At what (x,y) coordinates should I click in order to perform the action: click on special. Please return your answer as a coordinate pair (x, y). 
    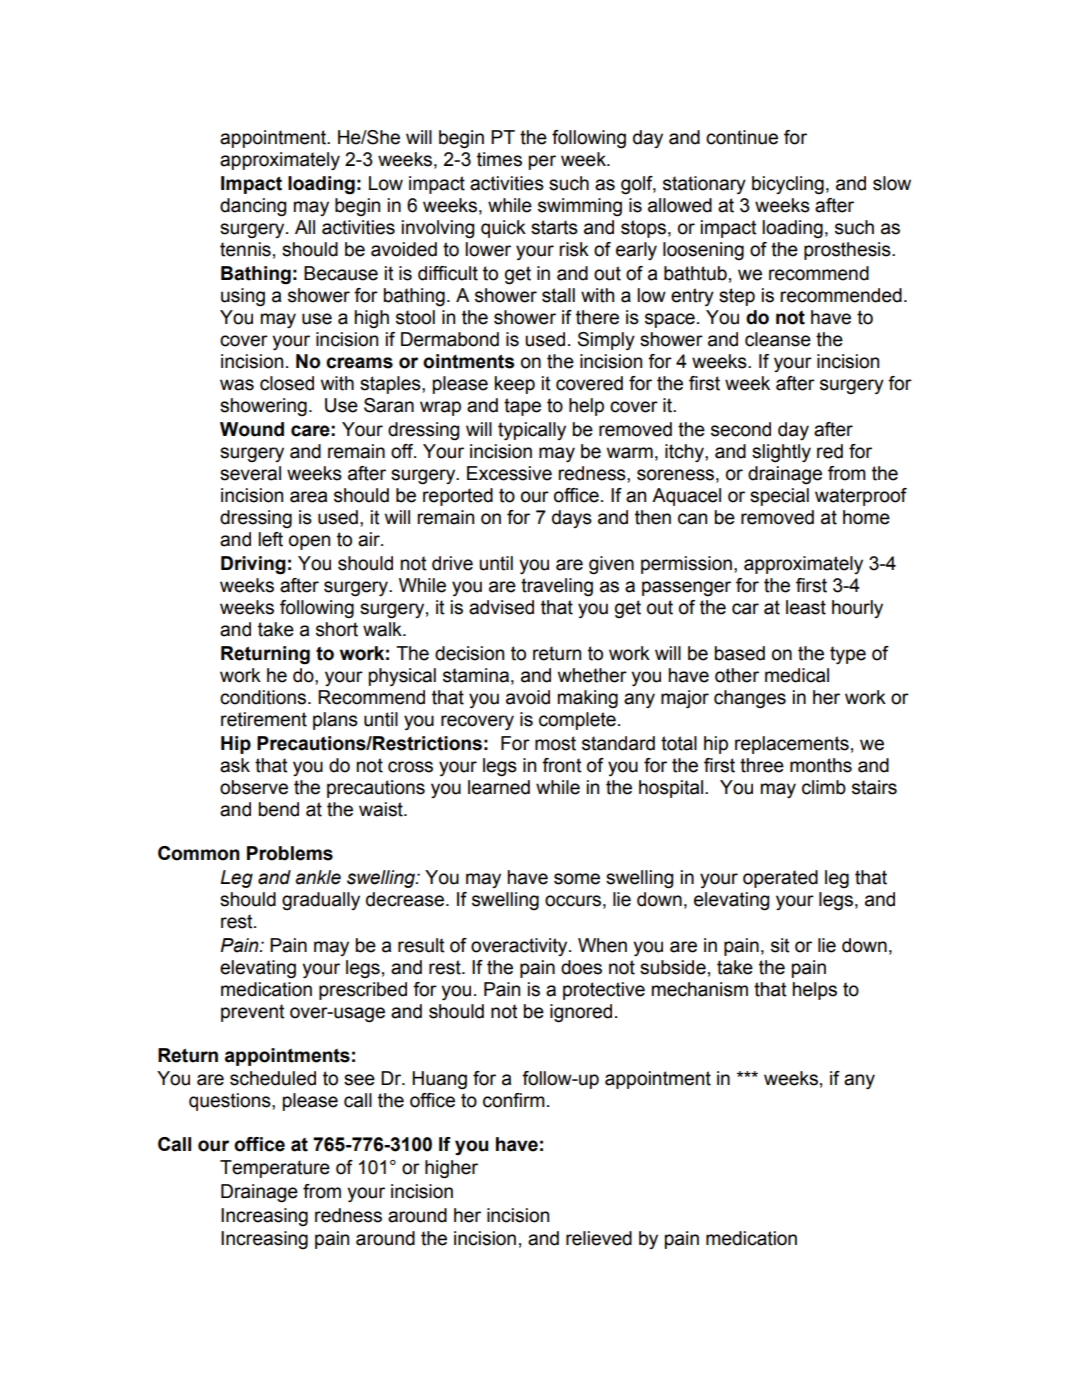
    Looking at the image, I should click on (779, 497).
